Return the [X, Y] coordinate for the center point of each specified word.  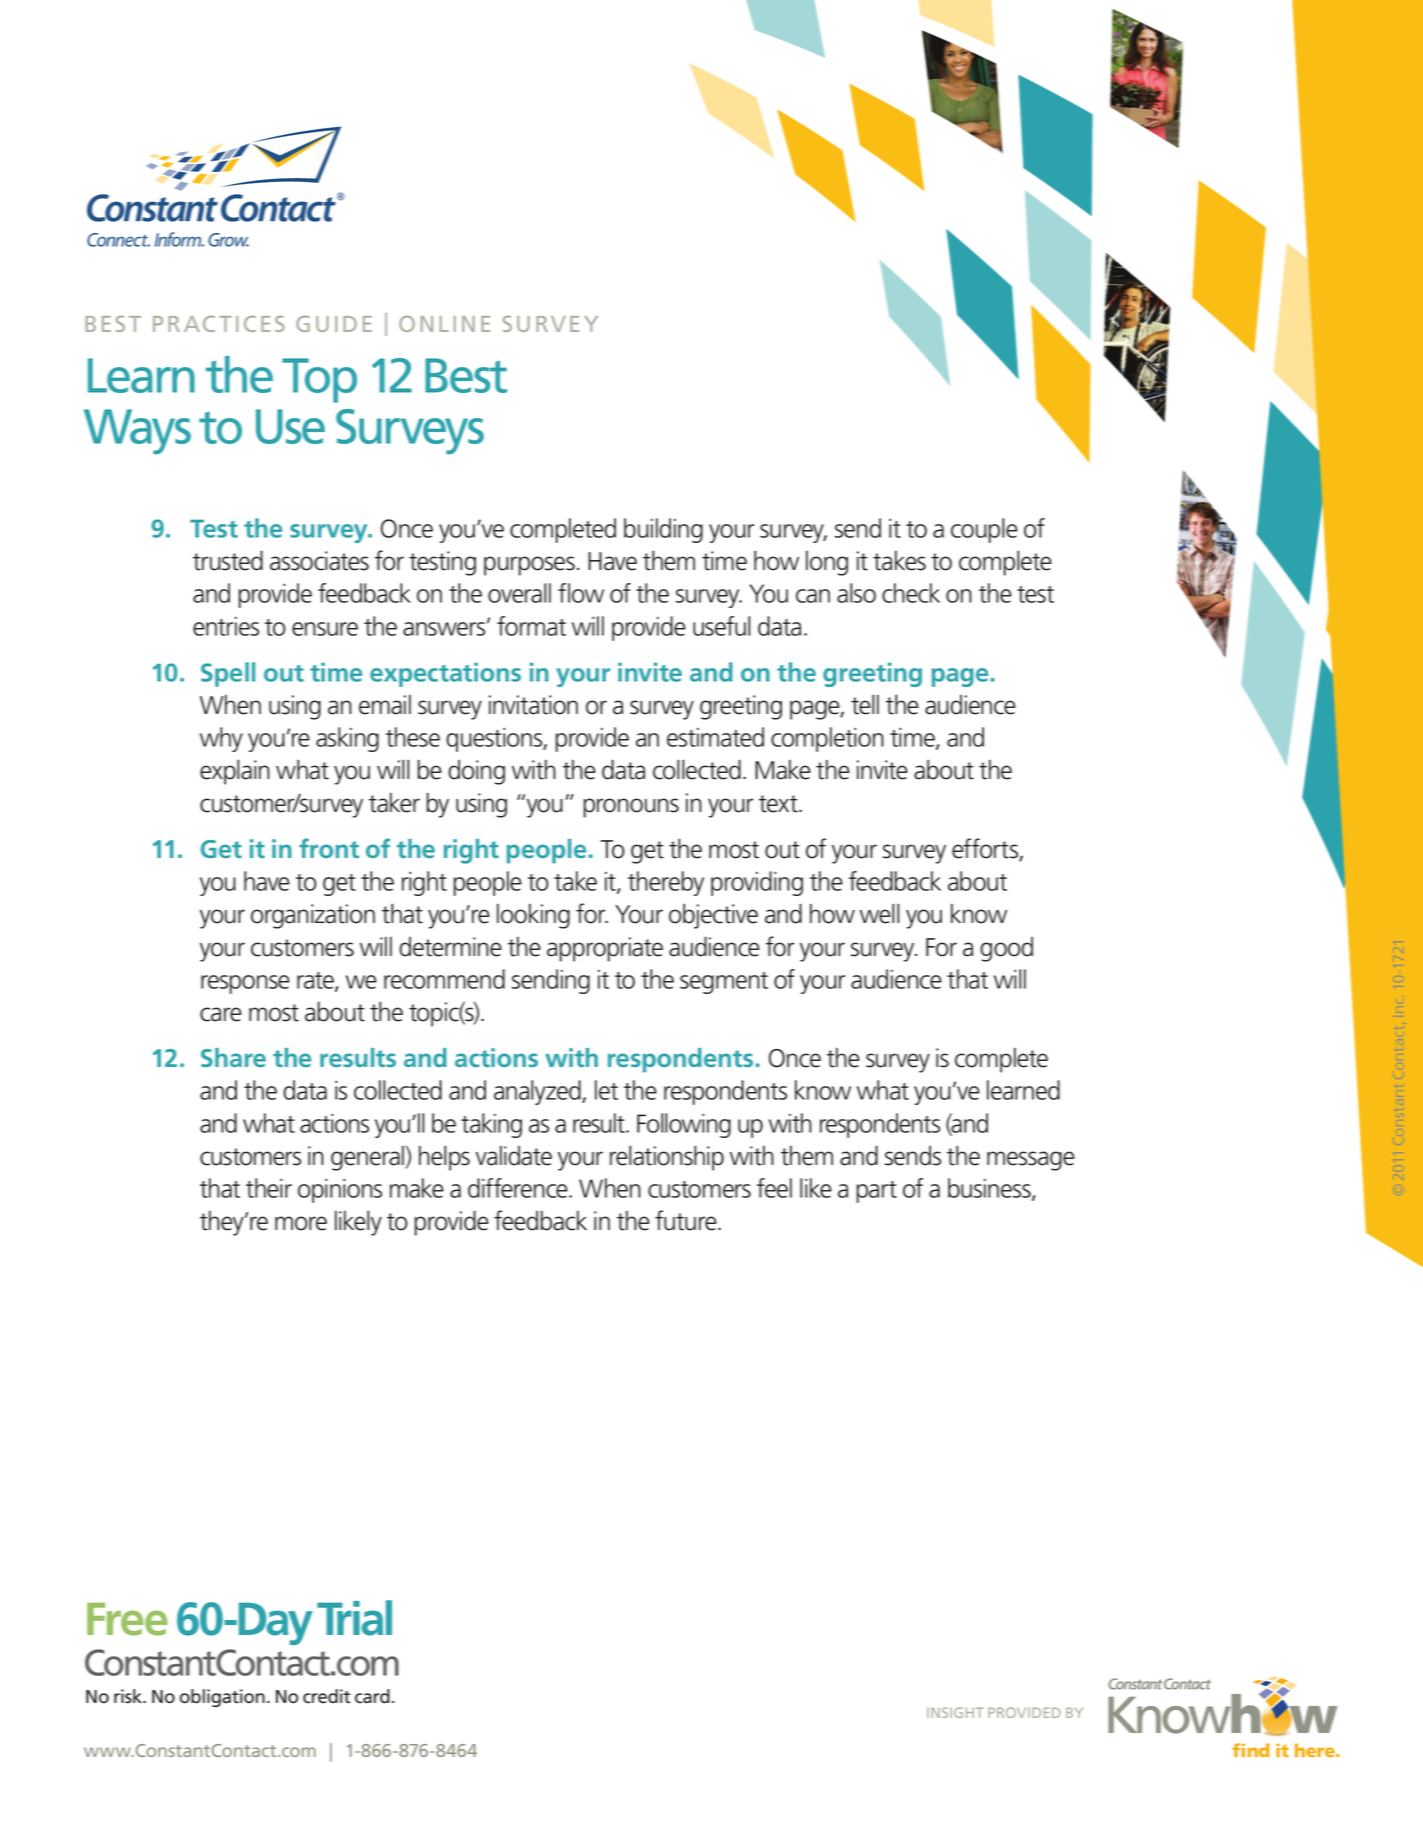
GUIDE [334, 324]
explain [235, 772]
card [372, 1696]
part [877, 1192]
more [301, 1223]
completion [827, 739]
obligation [222, 1698]
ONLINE [444, 324]
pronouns [631, 808]
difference [519, 1188]
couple [984, 530]
